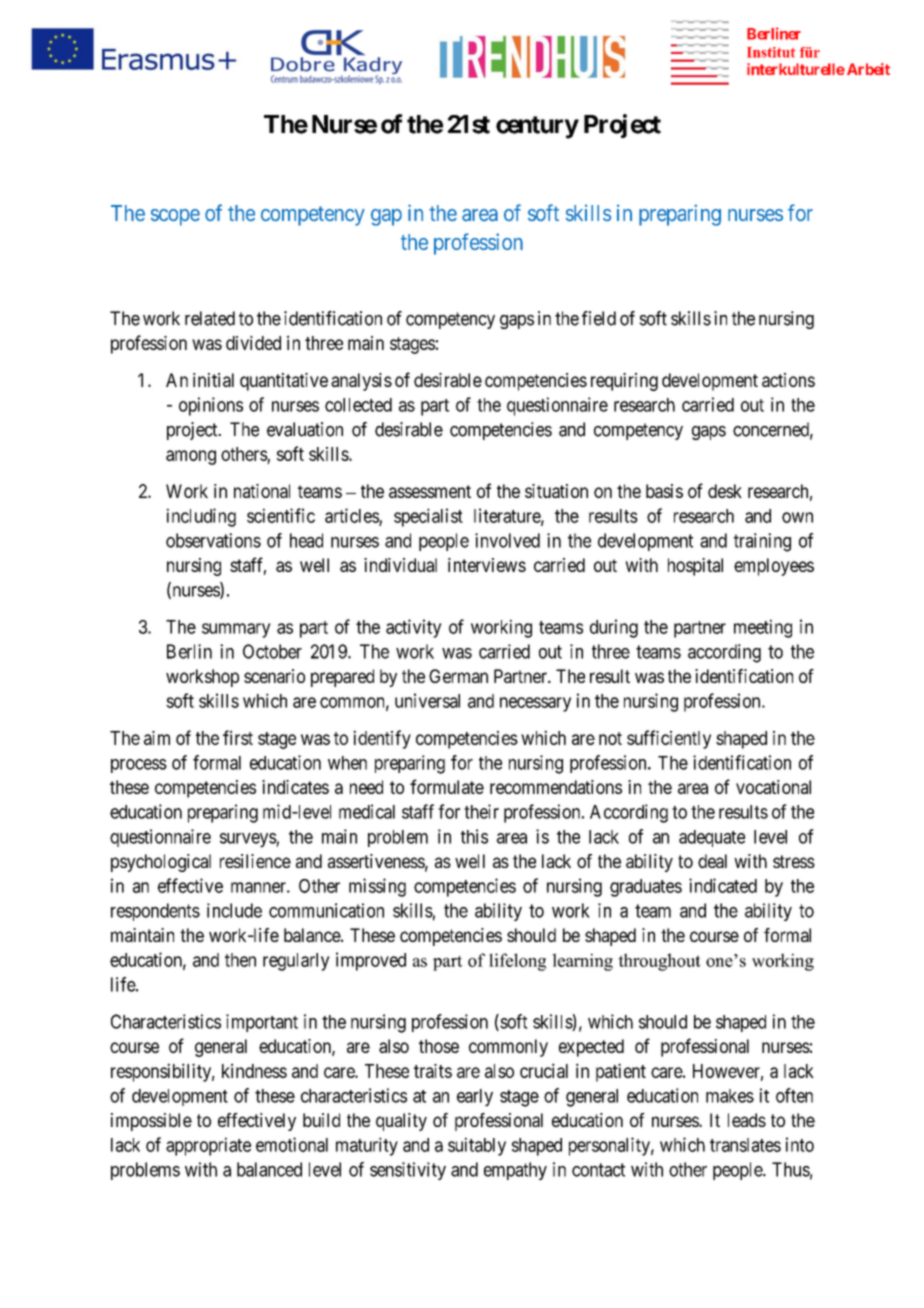 This document has height=1308, width=924. What do you see at coordinates (430, 491) in the document?
I see `assessment` at bounding box center [430, 491].
